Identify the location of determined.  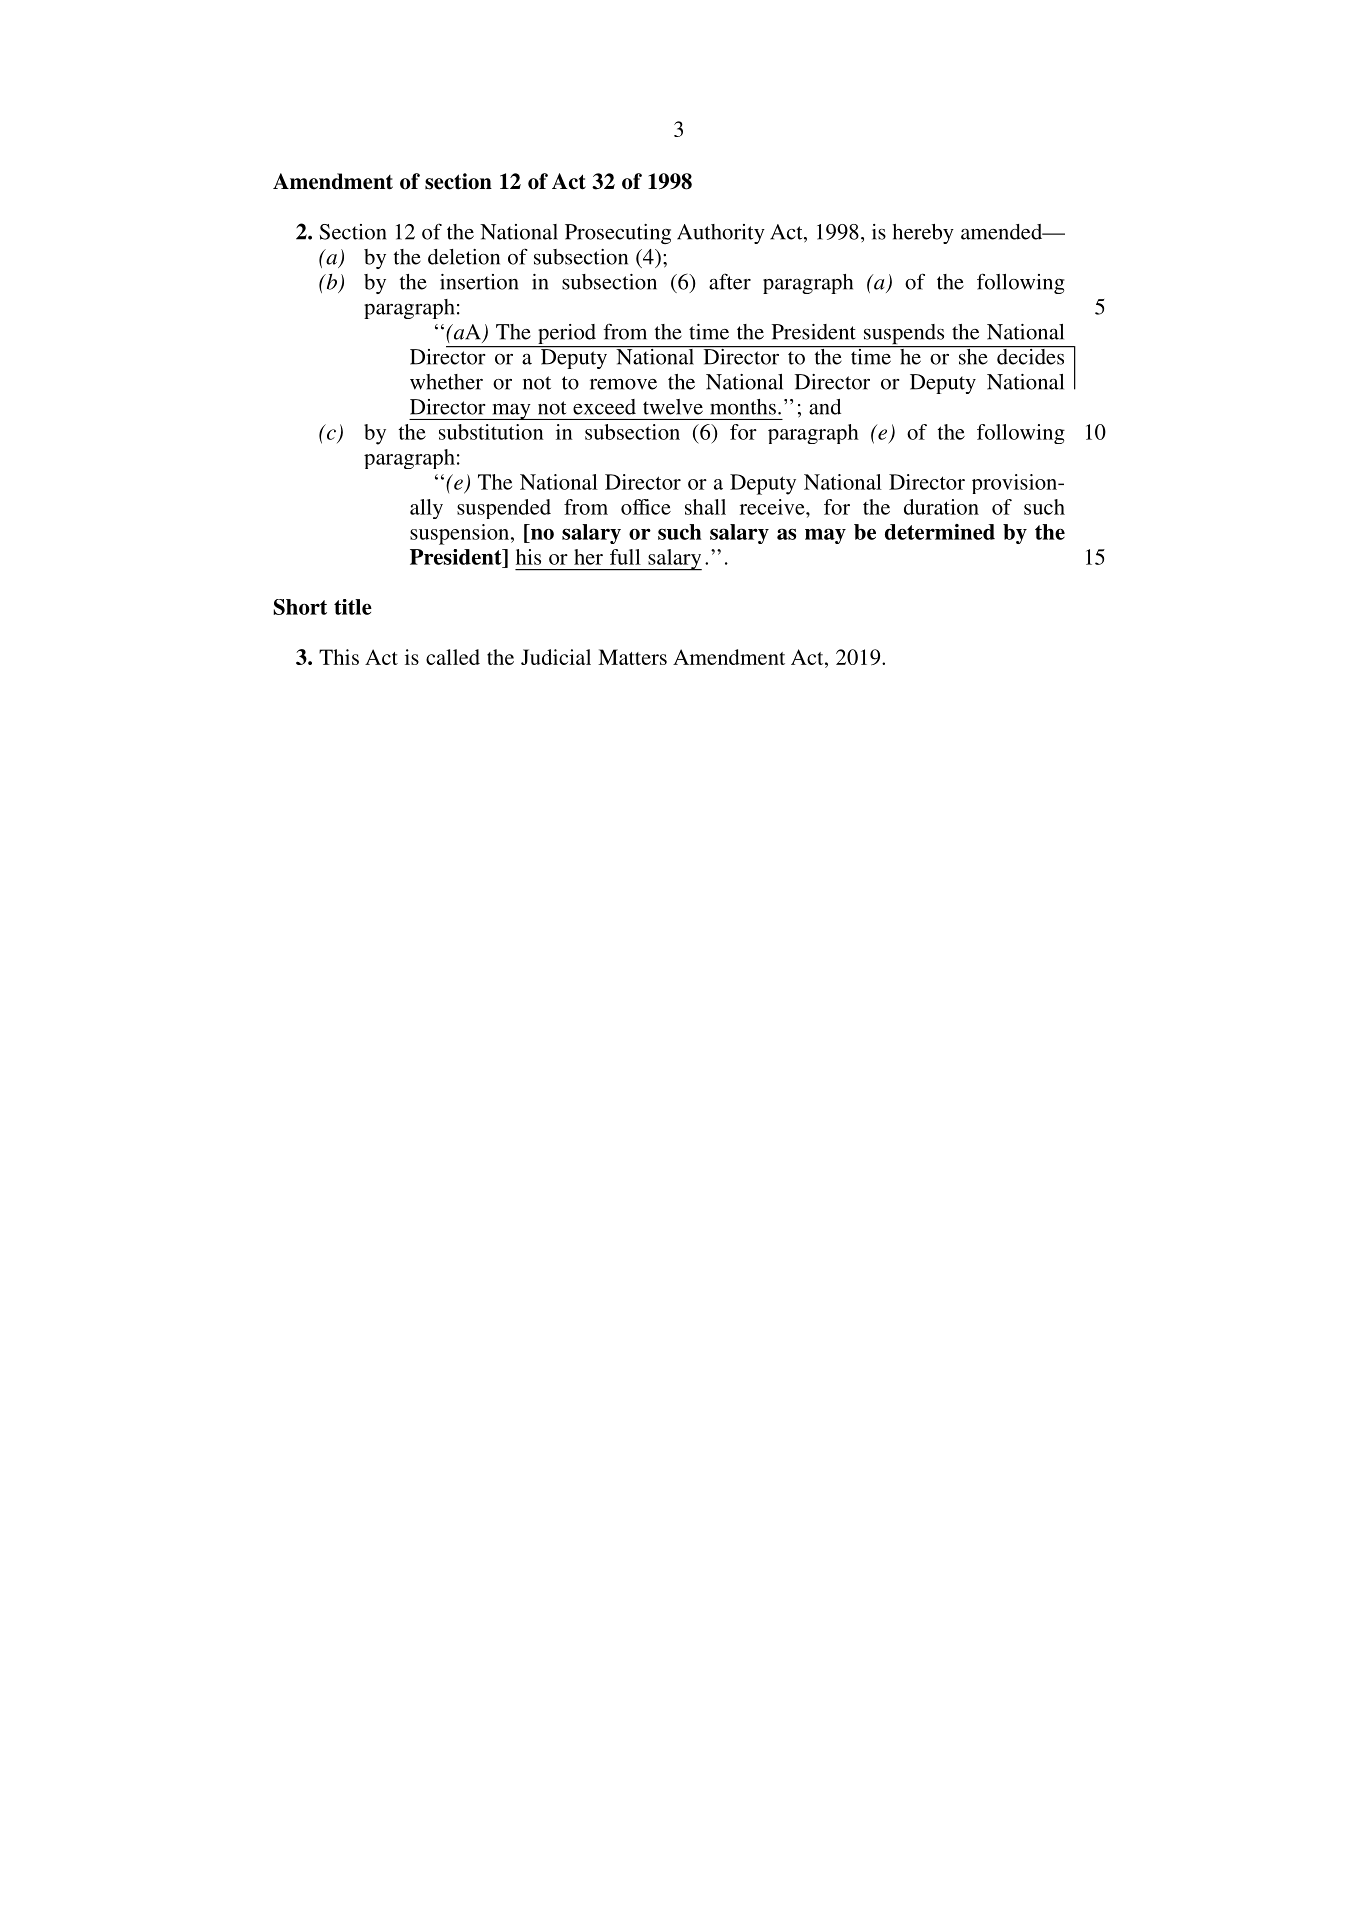
(940, 532).
